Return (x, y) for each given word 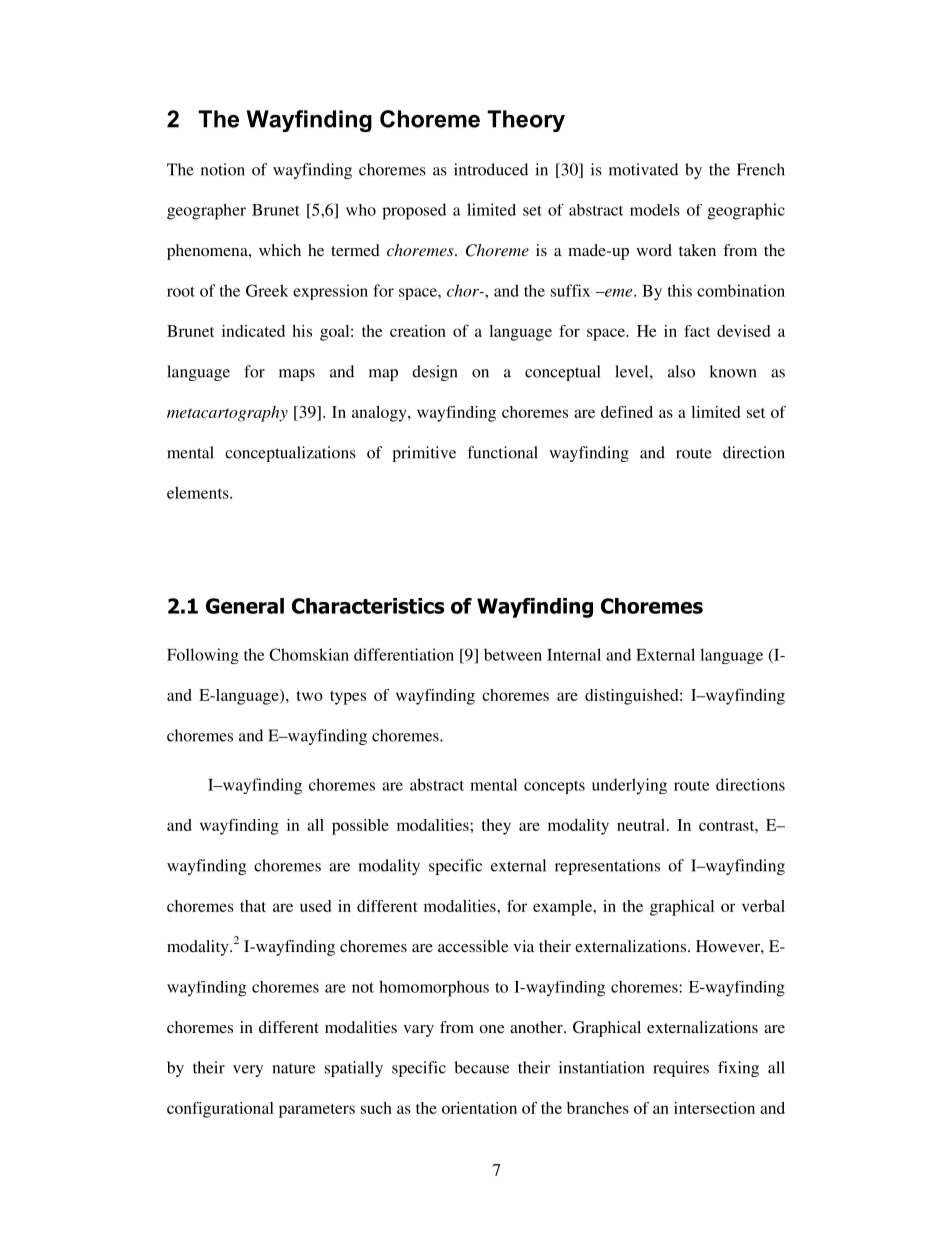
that (253, 906)
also (681, 371)
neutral (642, 825)
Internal (574, 654)
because (482, 1067)
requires (681, 1069)
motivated (643, 169)
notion (223, 169)
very (248, 1071)
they (496, 827)
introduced (491, 169)
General (245, 606)
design (435, 373)
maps (297, 375)
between (513, 654)
